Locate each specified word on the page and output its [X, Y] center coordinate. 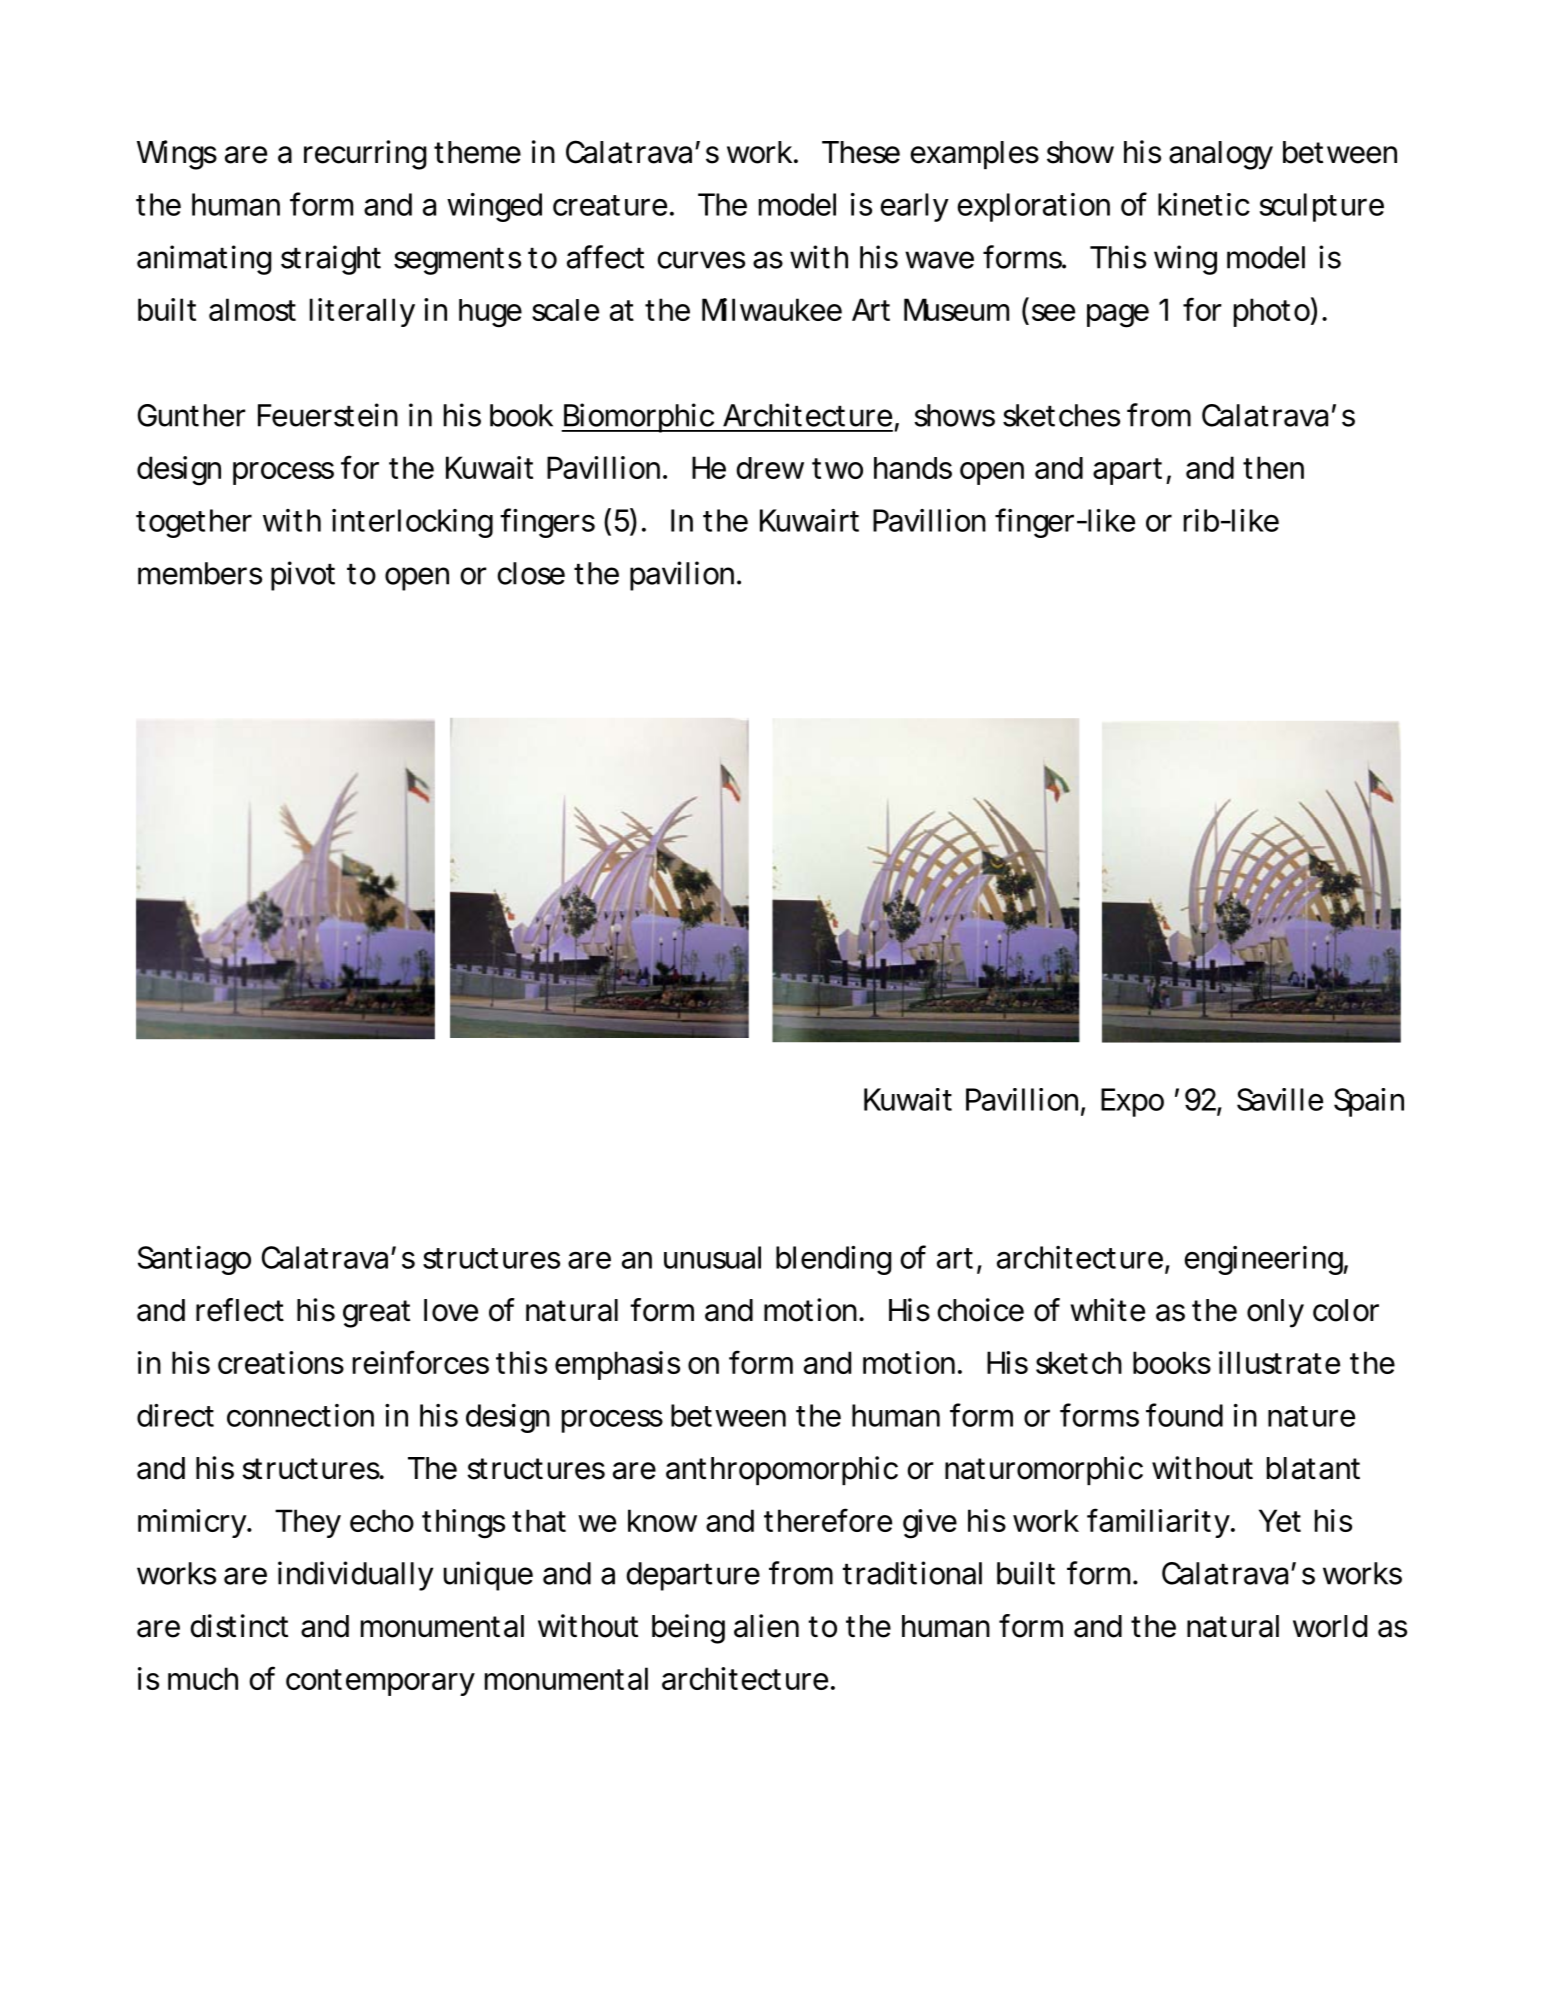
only [1275, 1313]
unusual [712, 1257]
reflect [240, 1310]
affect [605, 257]
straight [331, 260]
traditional [912, 1573]
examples [975, 155]
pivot [303, 576]
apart [1127, 471]
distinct [239, 1626]
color [1346, 1310]
